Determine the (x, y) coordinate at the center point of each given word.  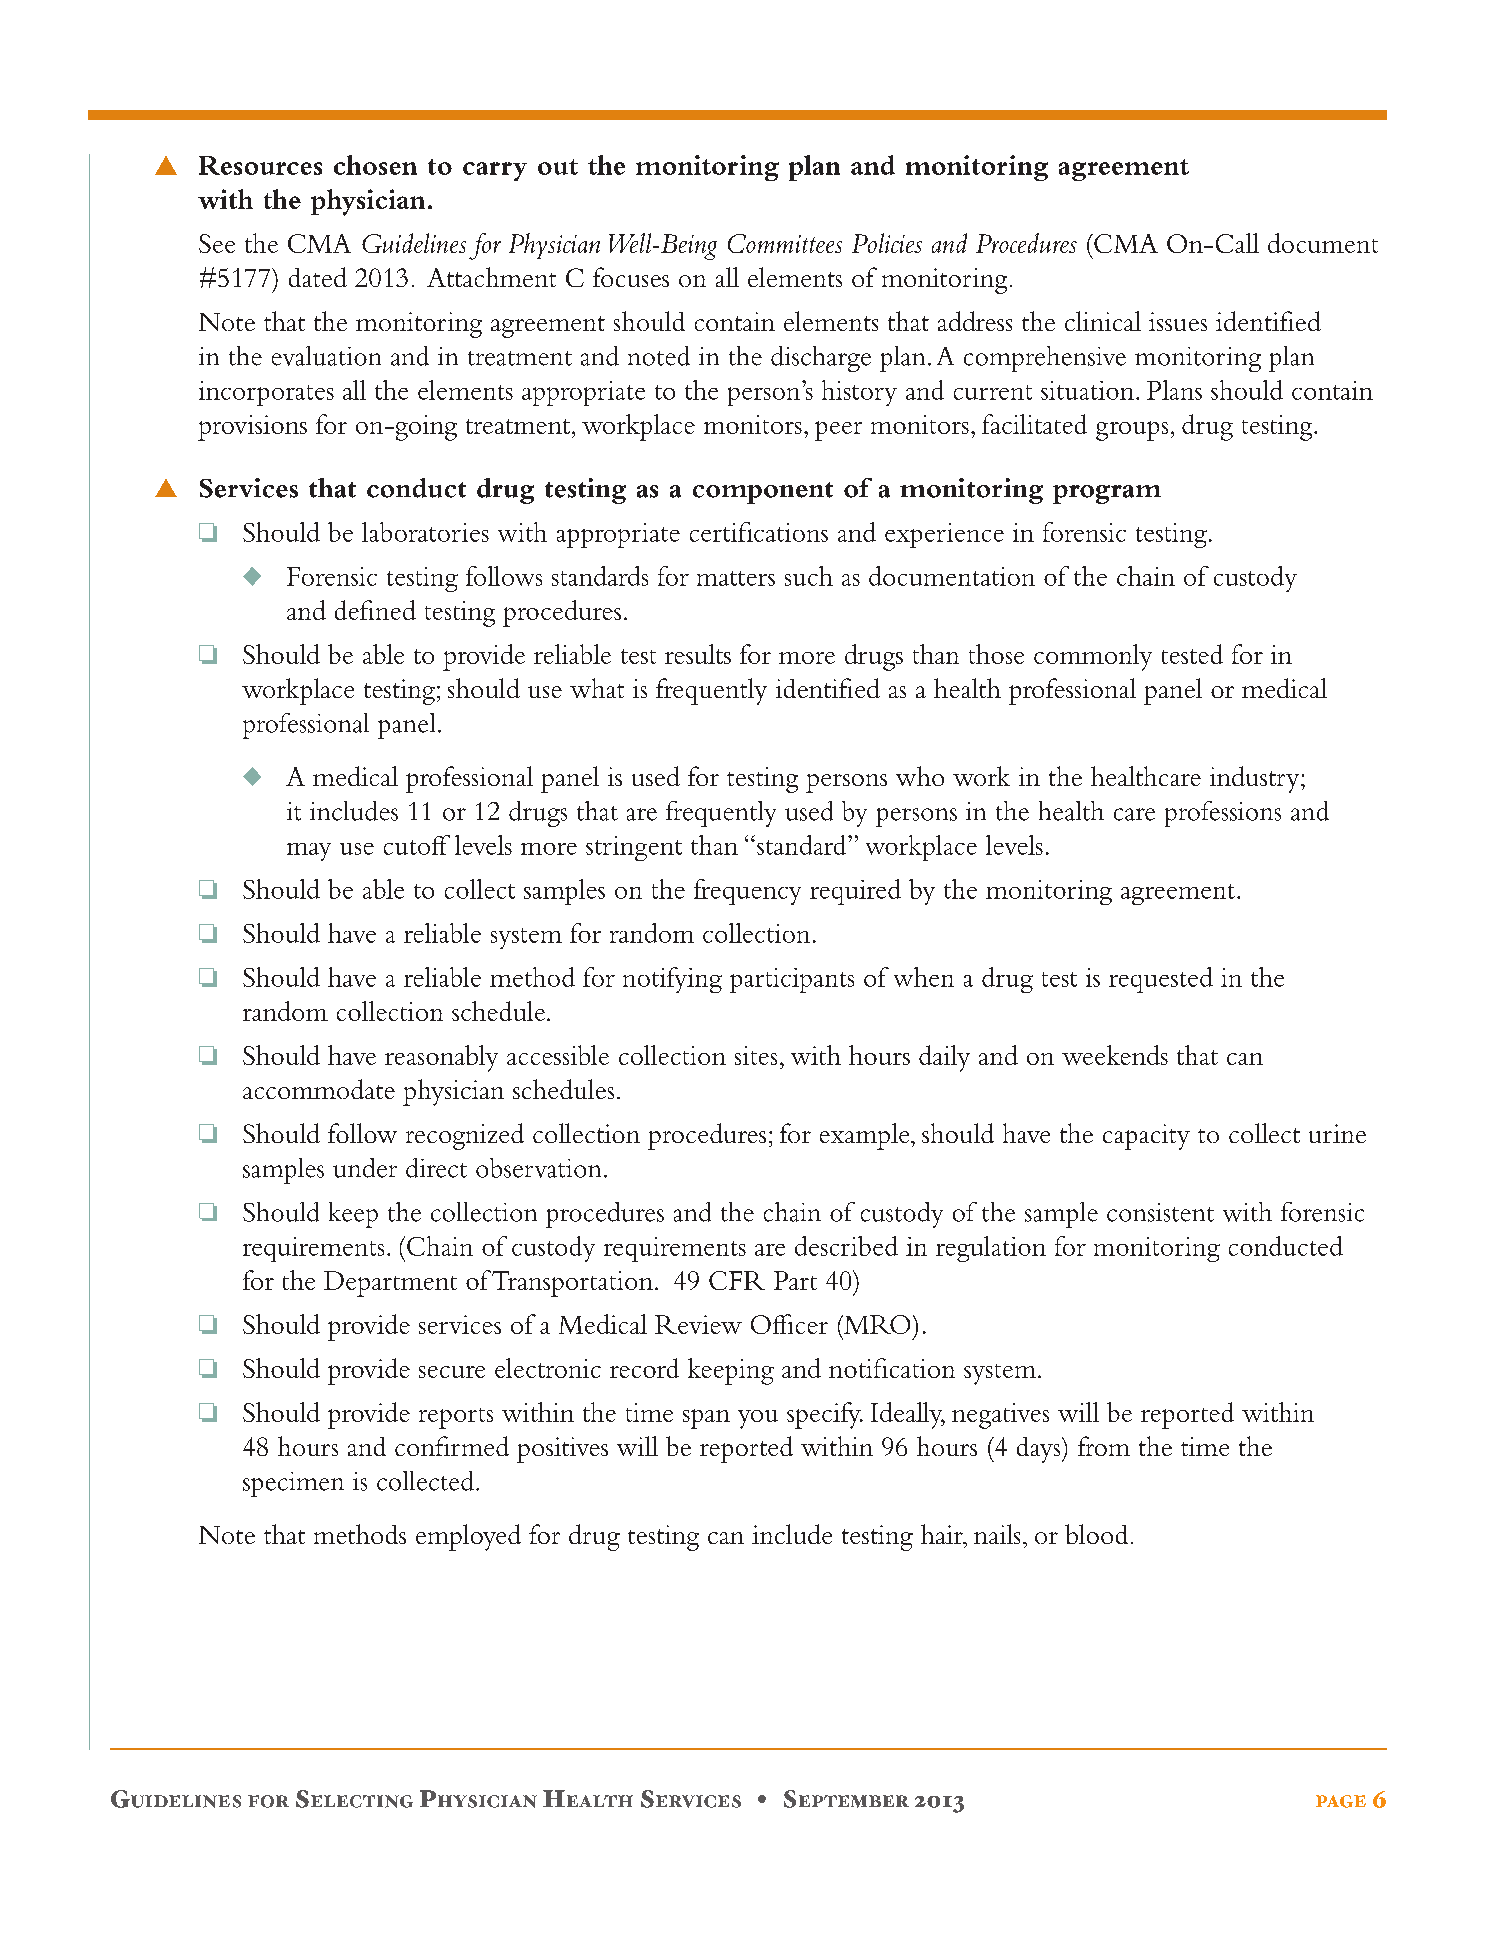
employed (468, 1537)
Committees (785, 243)
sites (756, 1055)
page (1341, 1801)
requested (1161, 980)
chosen (375, 165)
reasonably (441, 1058)
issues (1178, 321)
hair (943, 1534)
